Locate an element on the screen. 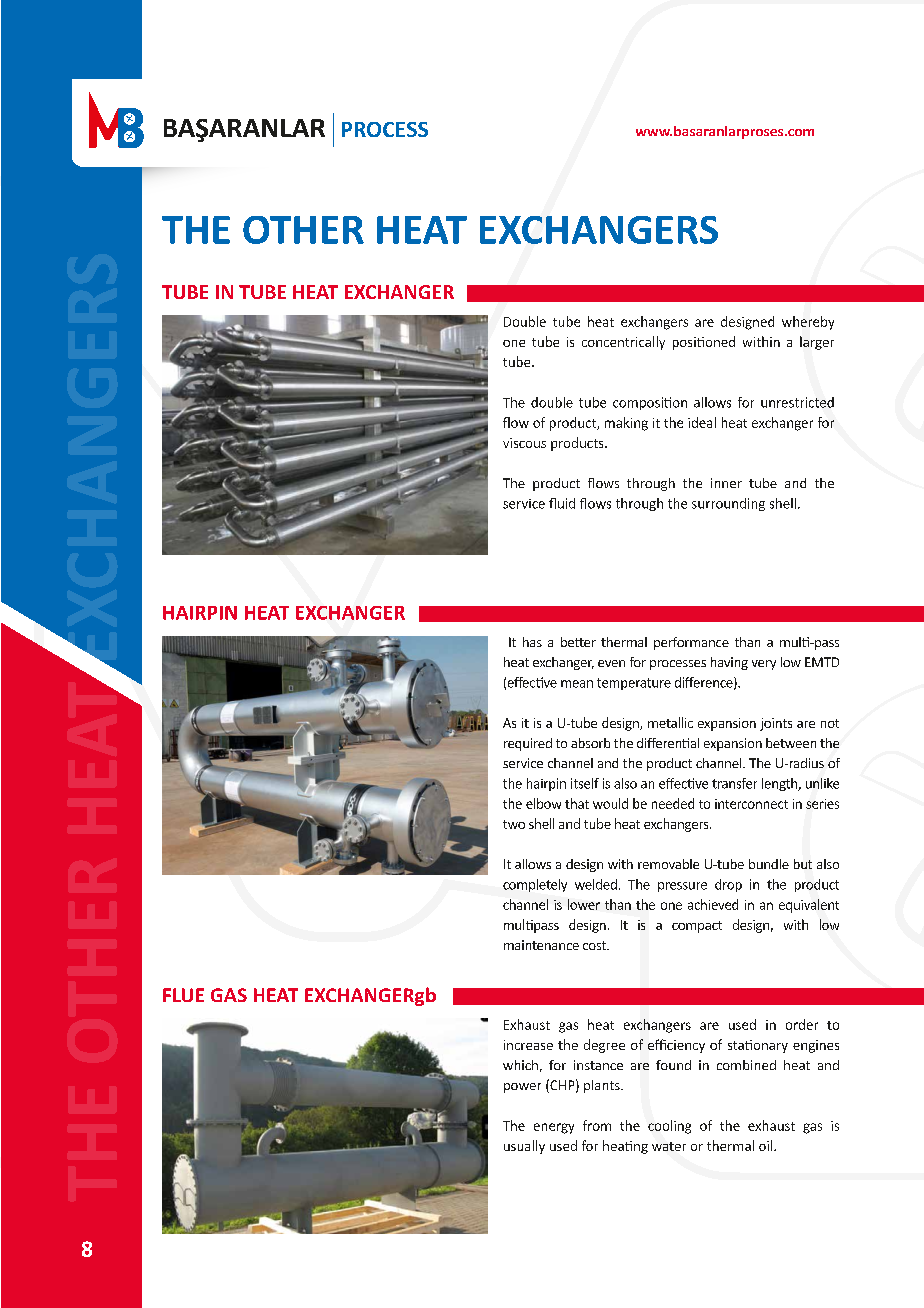 Image resolution: width=924 pixels, height=1308 pixels. maintenance is located at coordinates (541, 945).
